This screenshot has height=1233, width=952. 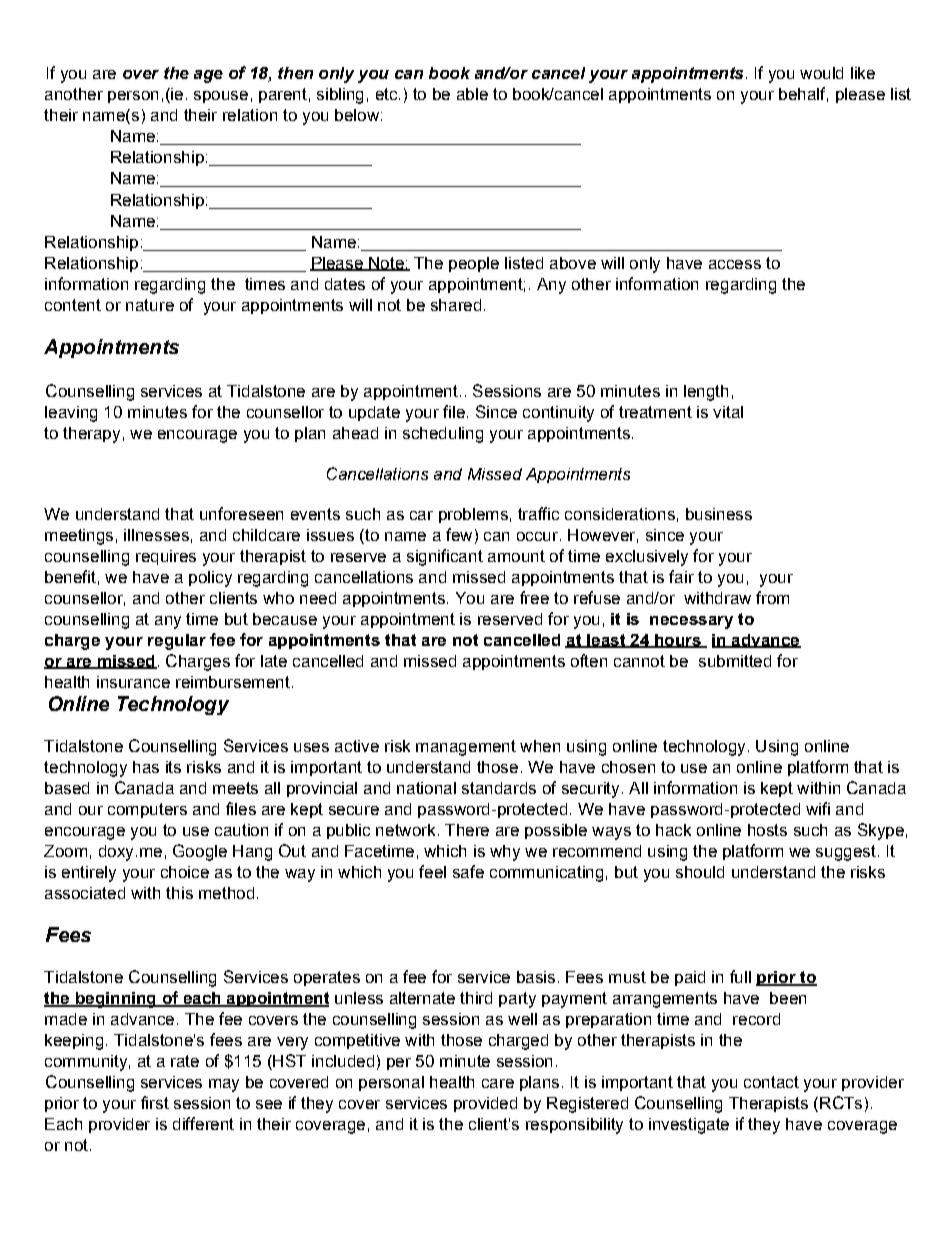 What do you see at coordinates (821, 73) in the screenshot?
I see `would` at bounding box center [821, 73].
